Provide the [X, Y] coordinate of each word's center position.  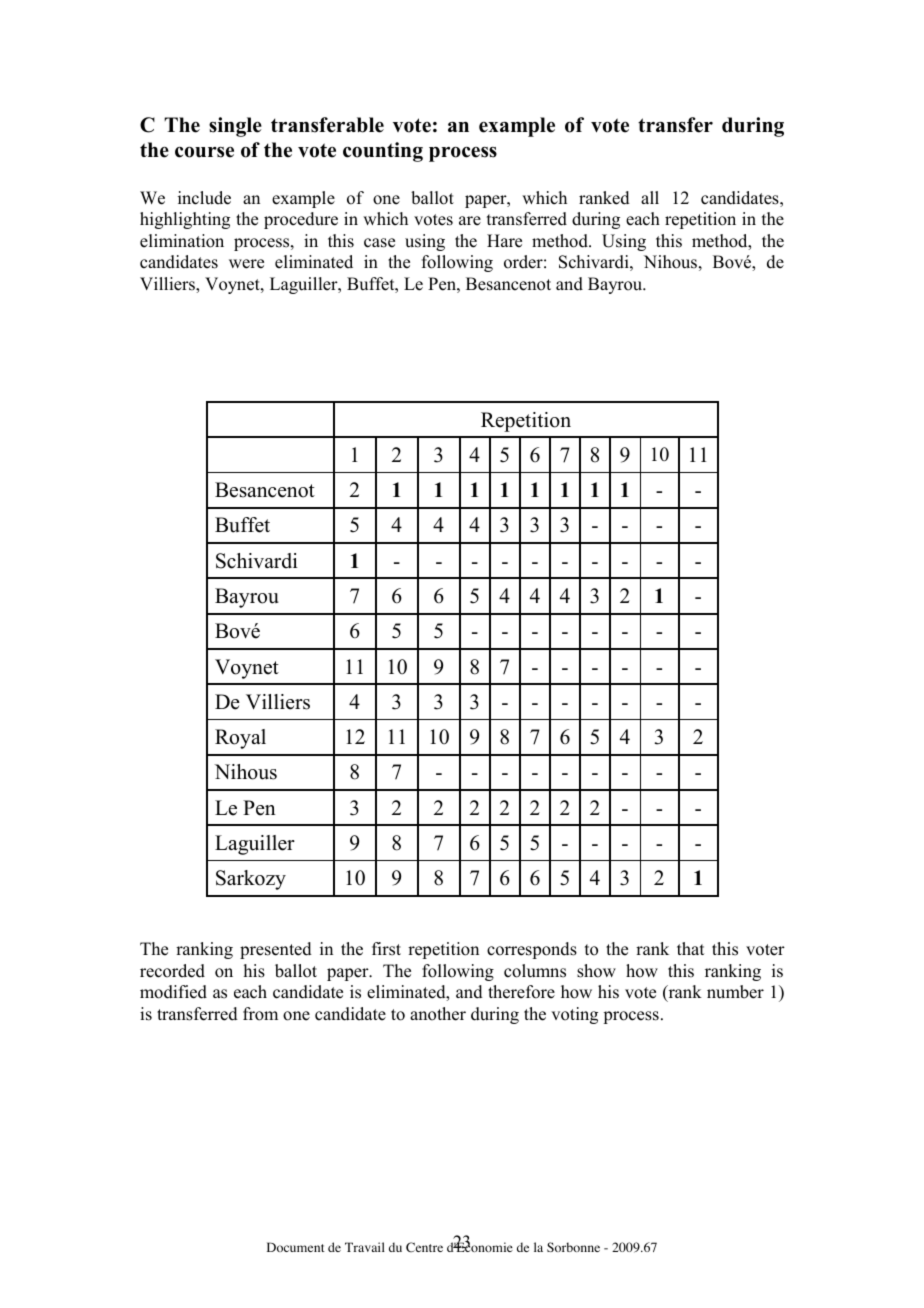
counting [383, 152]
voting [574, 1015]
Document [296, 1247]
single [235, 127]
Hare [504, 241]
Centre [424, 1247]
